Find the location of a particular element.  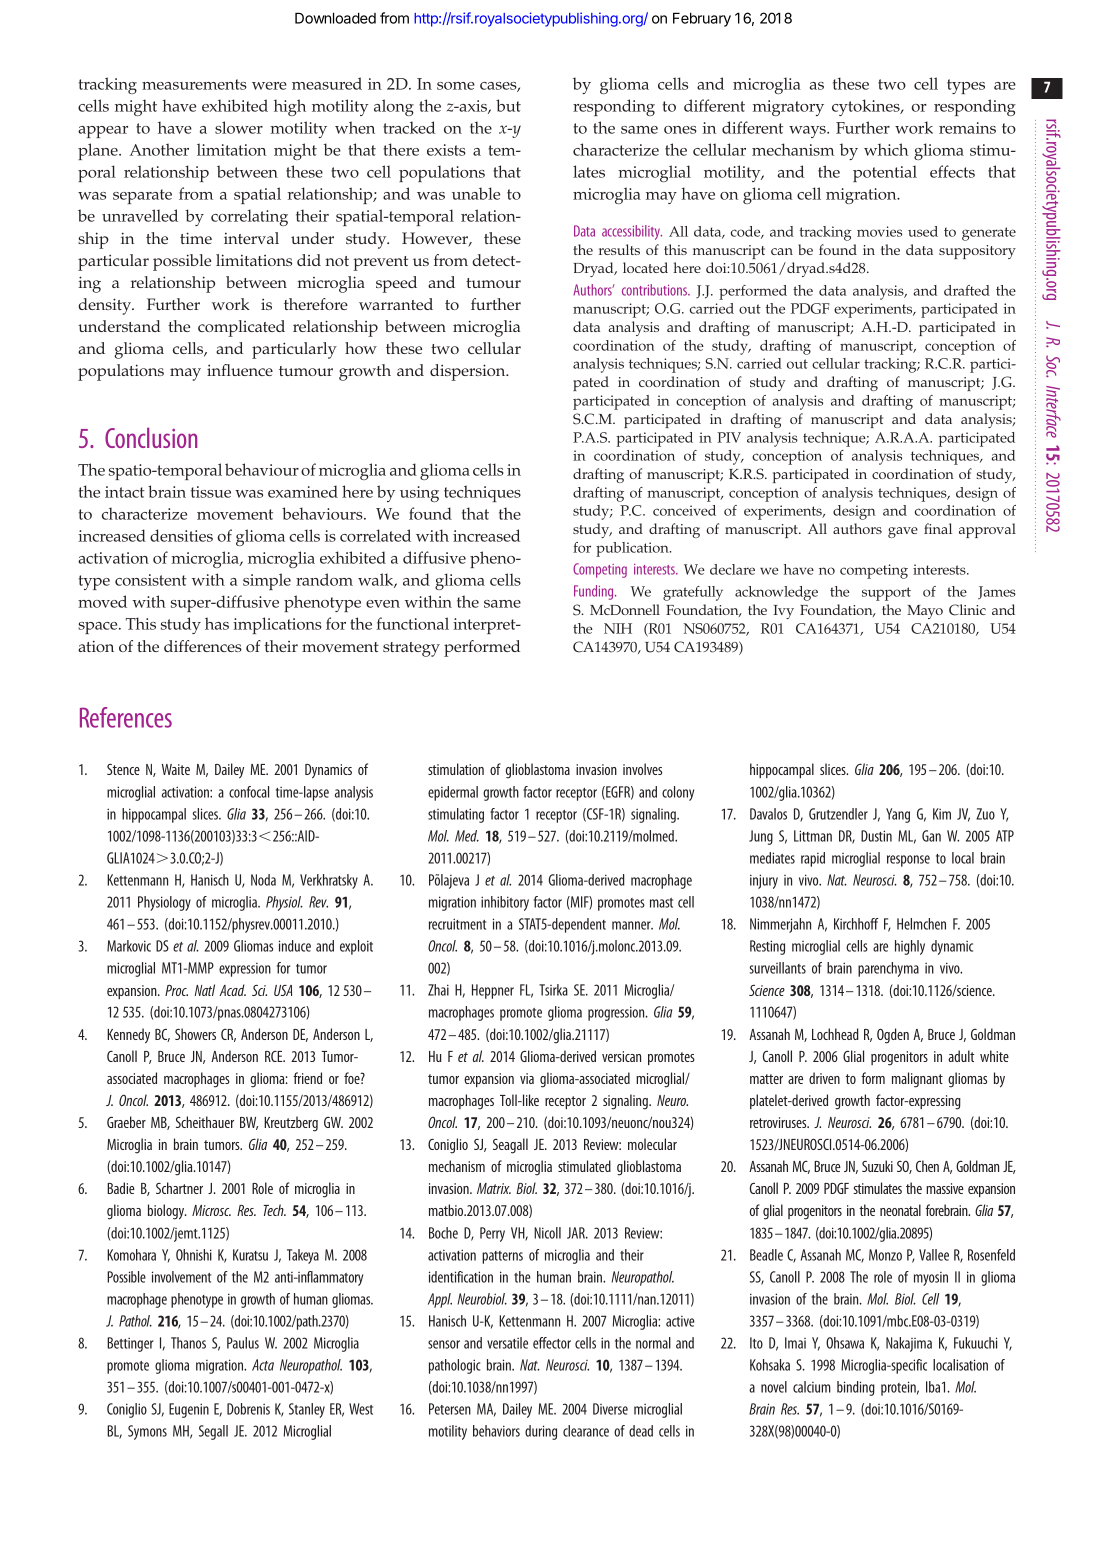

some is located at coordinates (456, 86).
